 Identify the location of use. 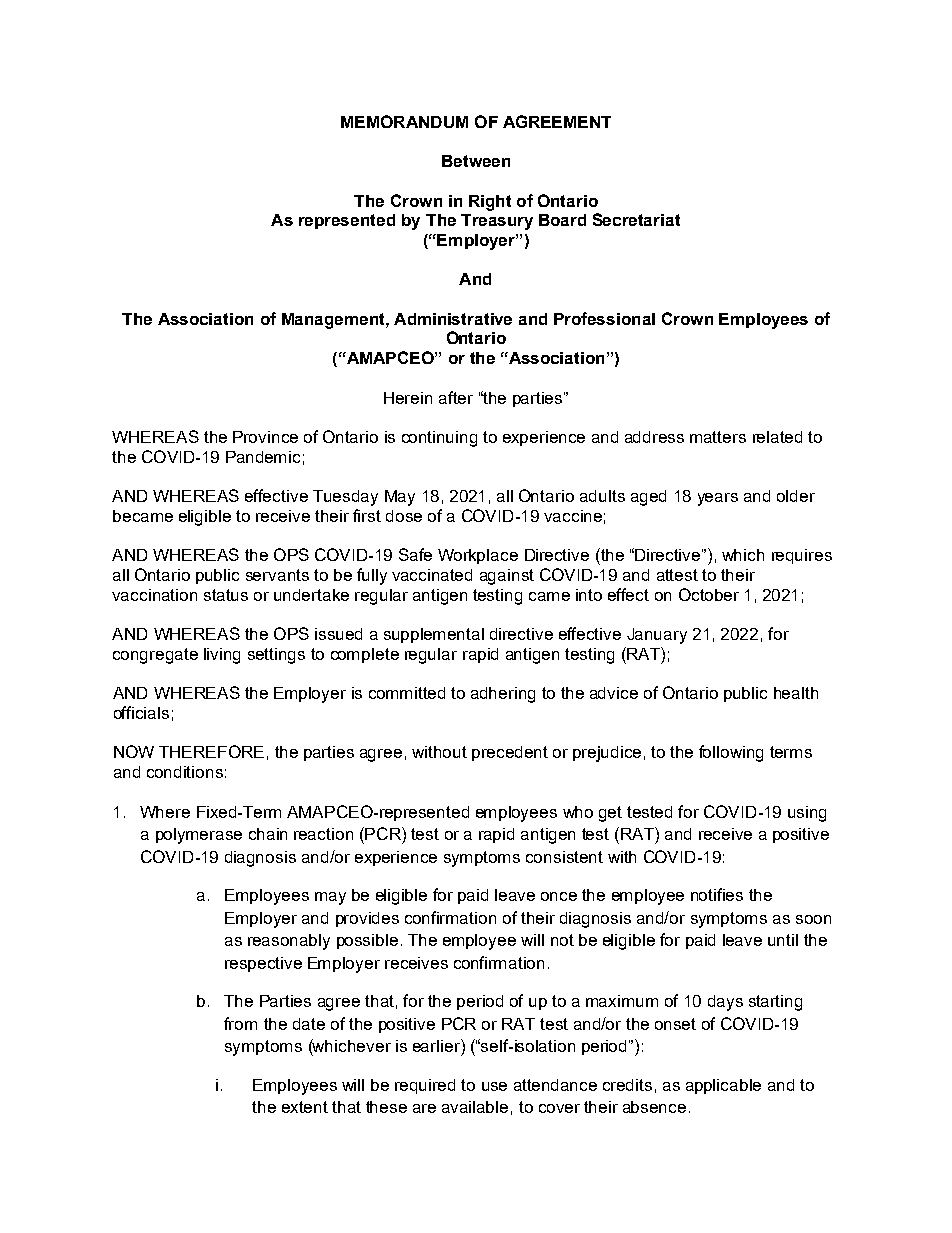
(494, 1086).
